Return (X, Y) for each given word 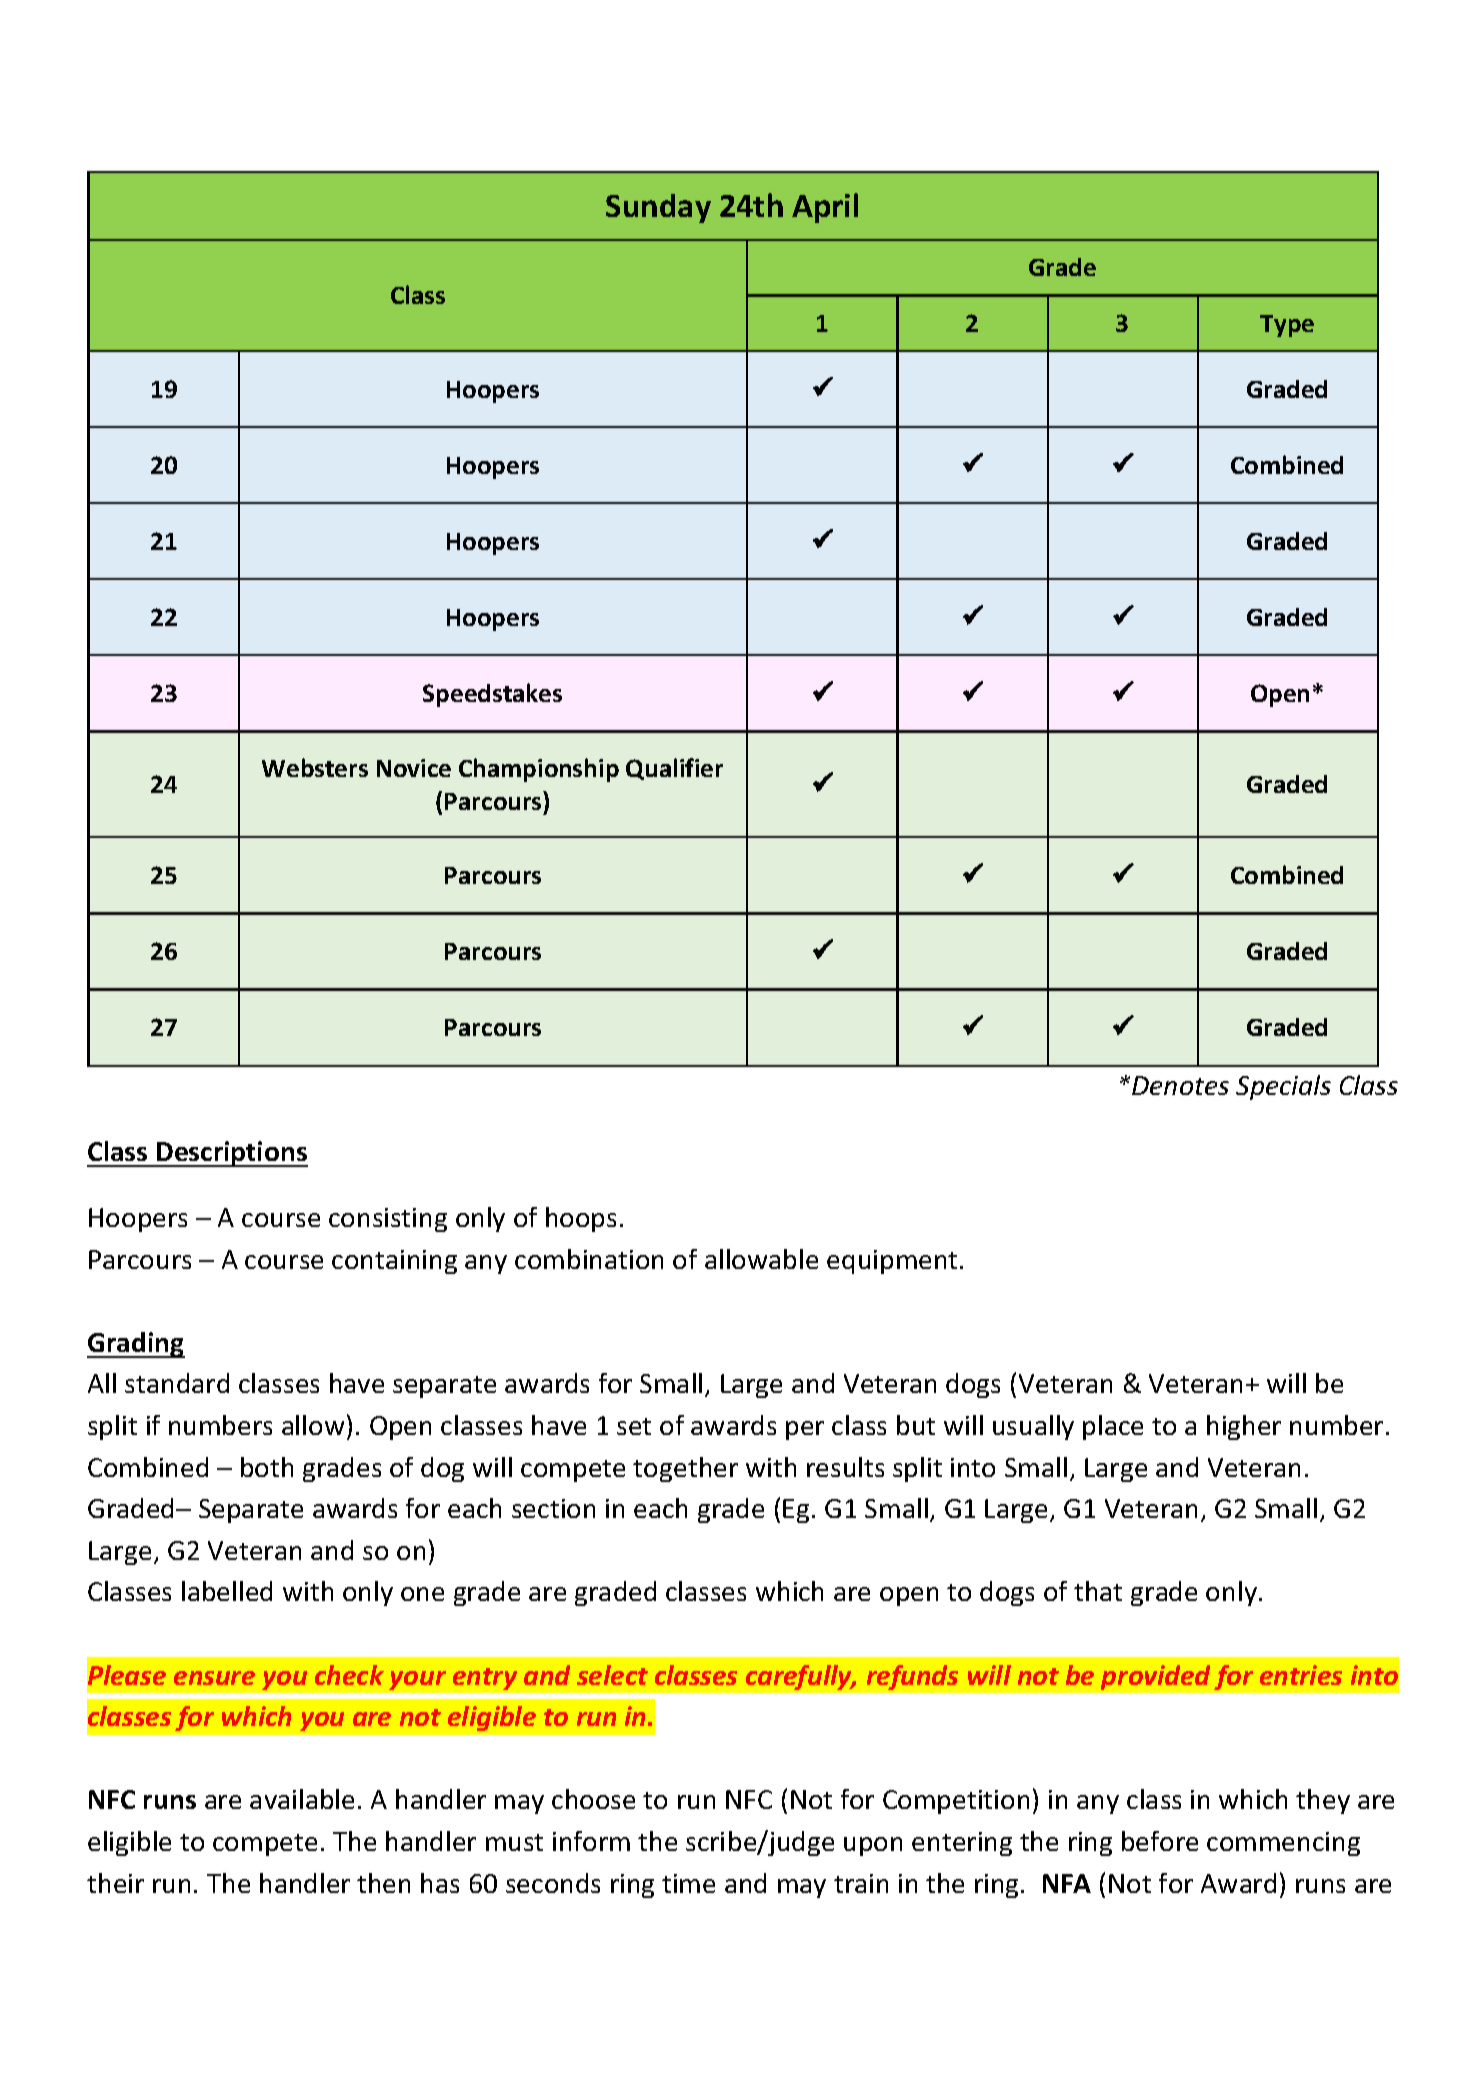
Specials (1283, 1087)
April (825, 208)
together (685, 1469)
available (302, 1799)
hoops (581, 1219)
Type (1287, 326)
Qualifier (674, 769)
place (1113, 1427)
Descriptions (231, 1154)
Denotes (1180, 1085)
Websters (315, 767)
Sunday (658, 208)
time (688, 1883)
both (267, 1467)
